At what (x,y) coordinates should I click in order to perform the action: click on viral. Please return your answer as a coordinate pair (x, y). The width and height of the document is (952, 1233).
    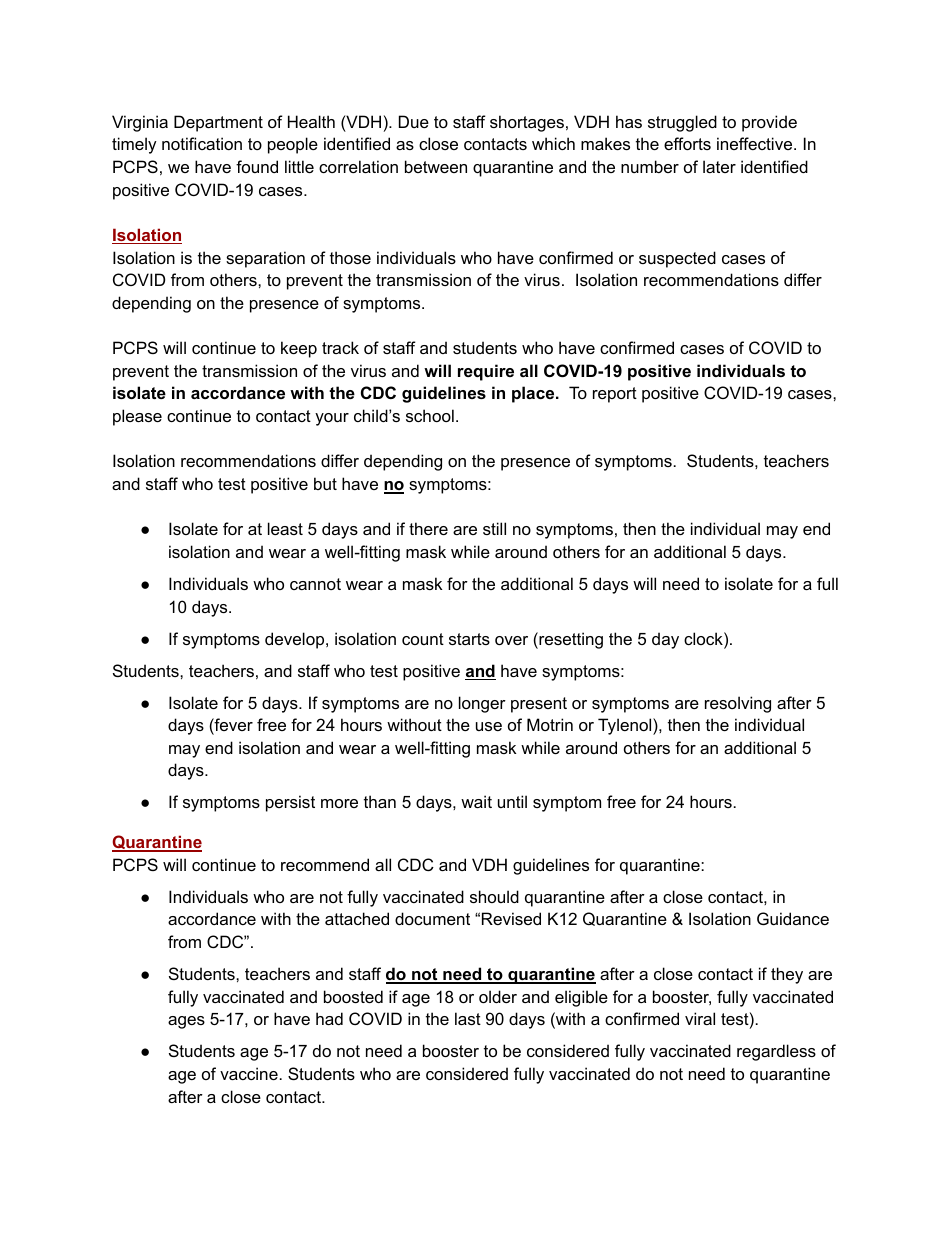
    Looking at the image, I should click on (700, 1018).
